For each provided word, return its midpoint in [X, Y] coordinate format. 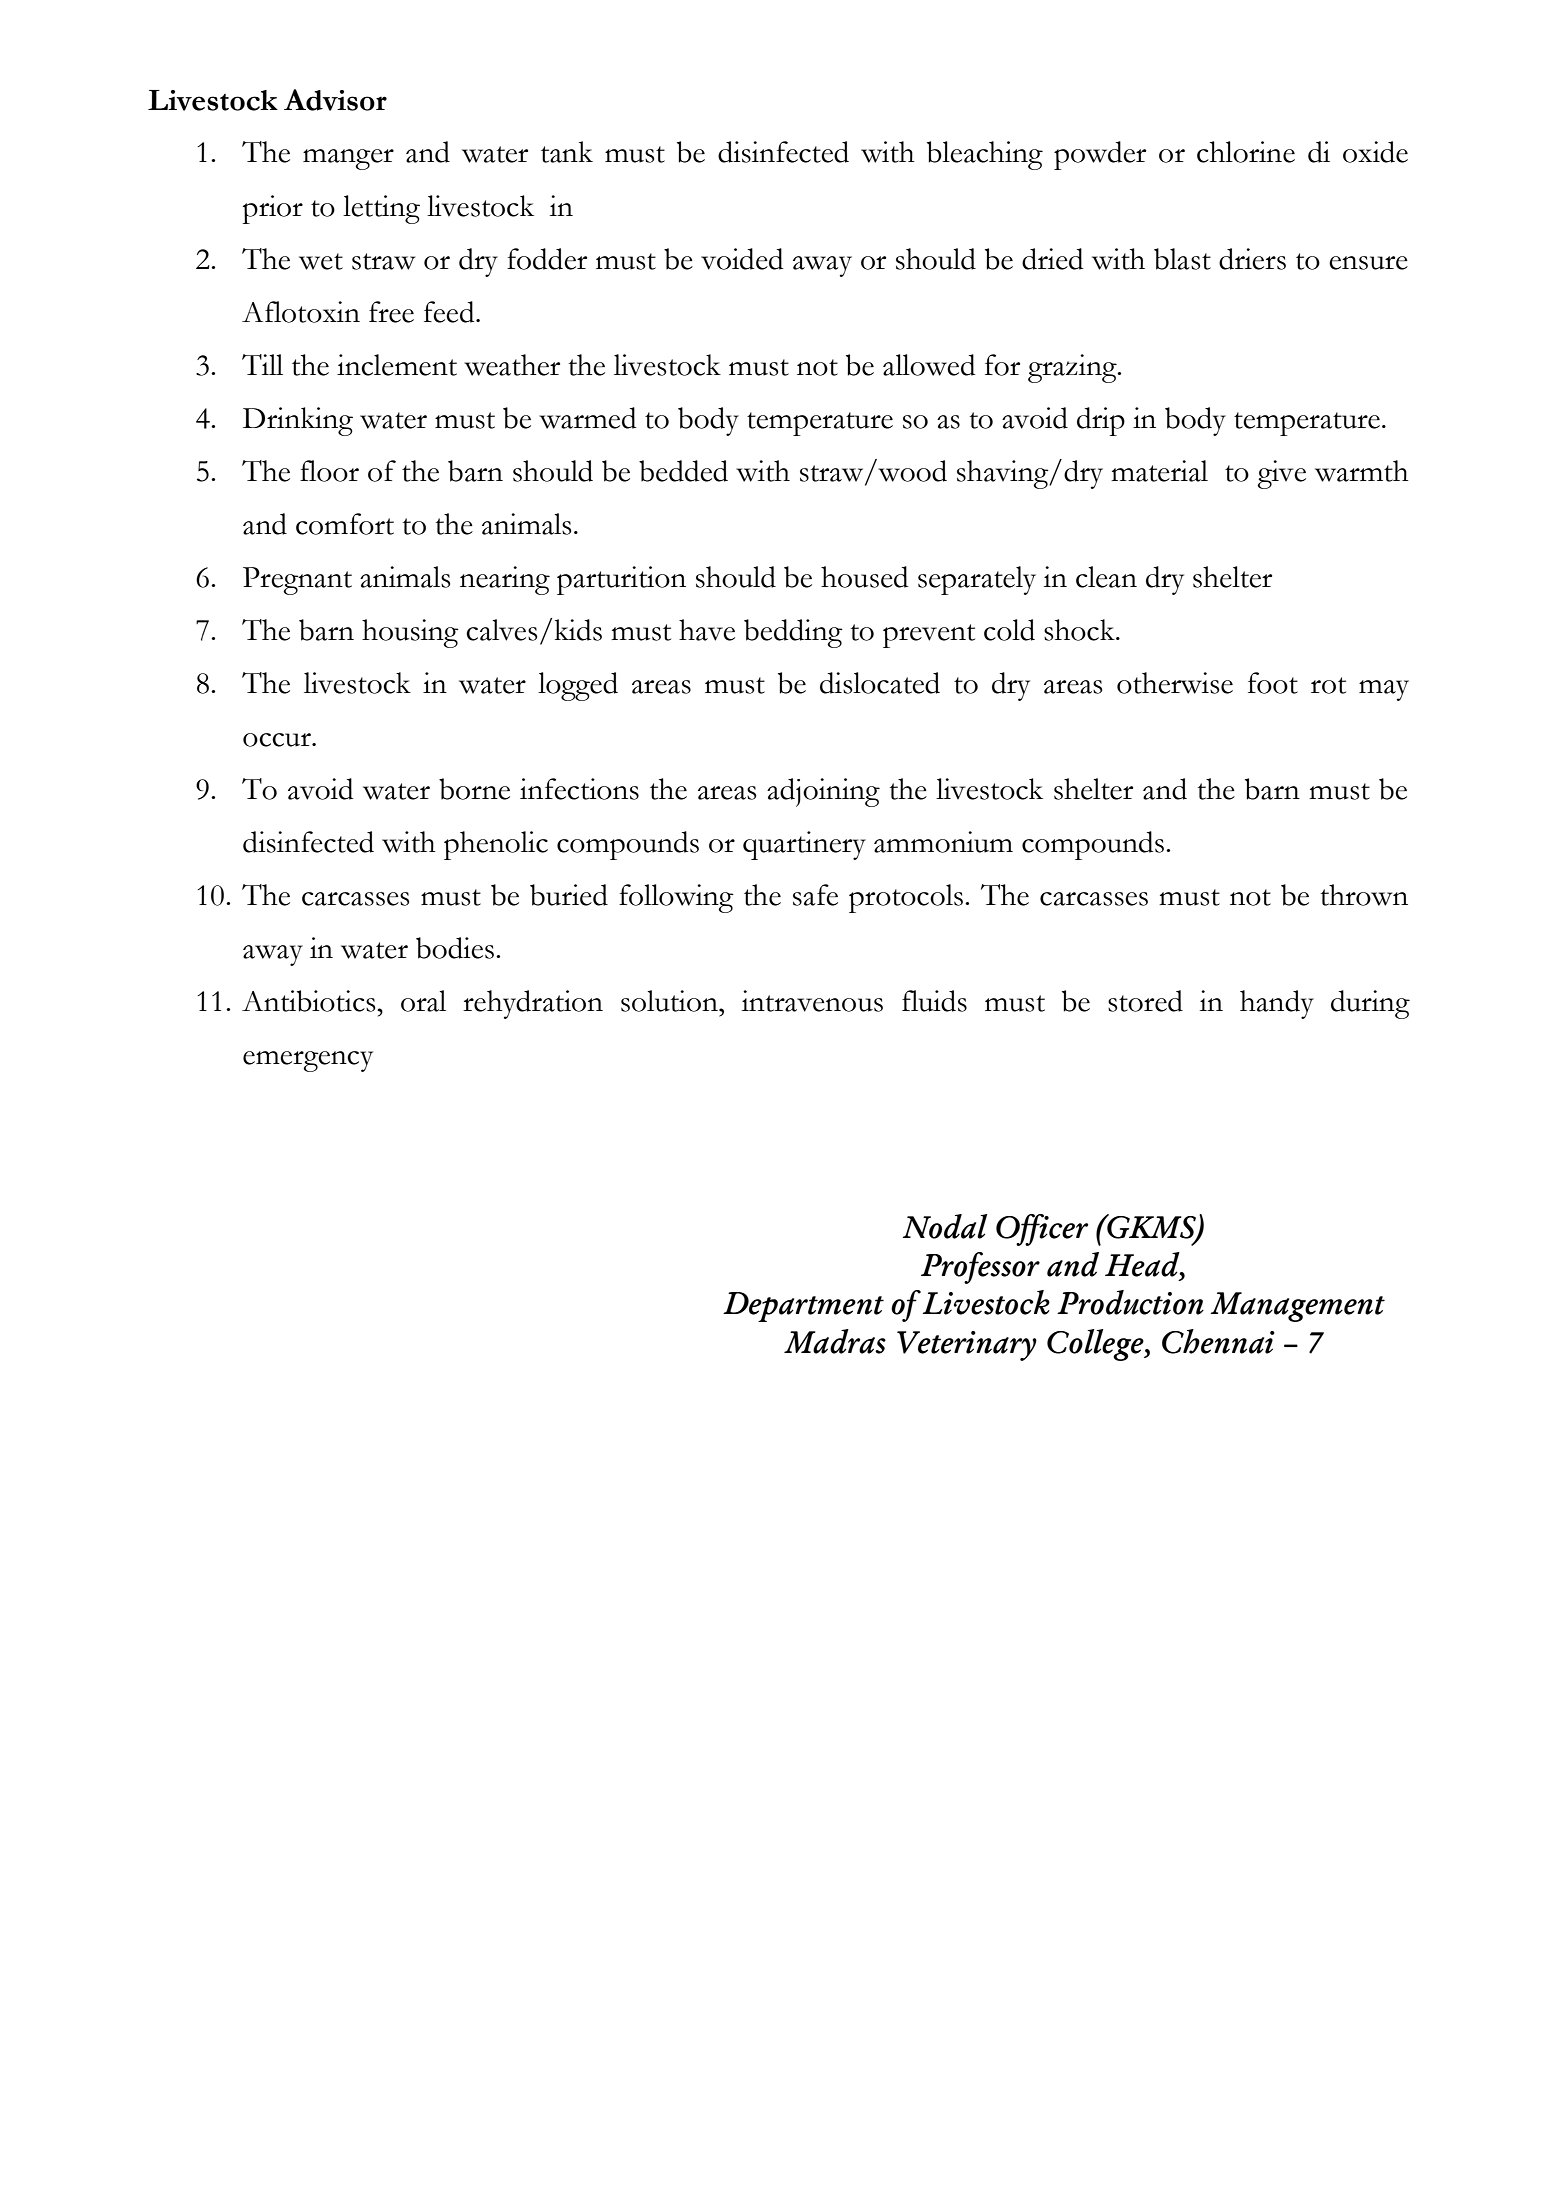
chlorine [1246, 152]
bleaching [985, 155]
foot [1273, 683]
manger [348, 159]
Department [803, 1307]
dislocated [880, 683]
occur [278, 740]
